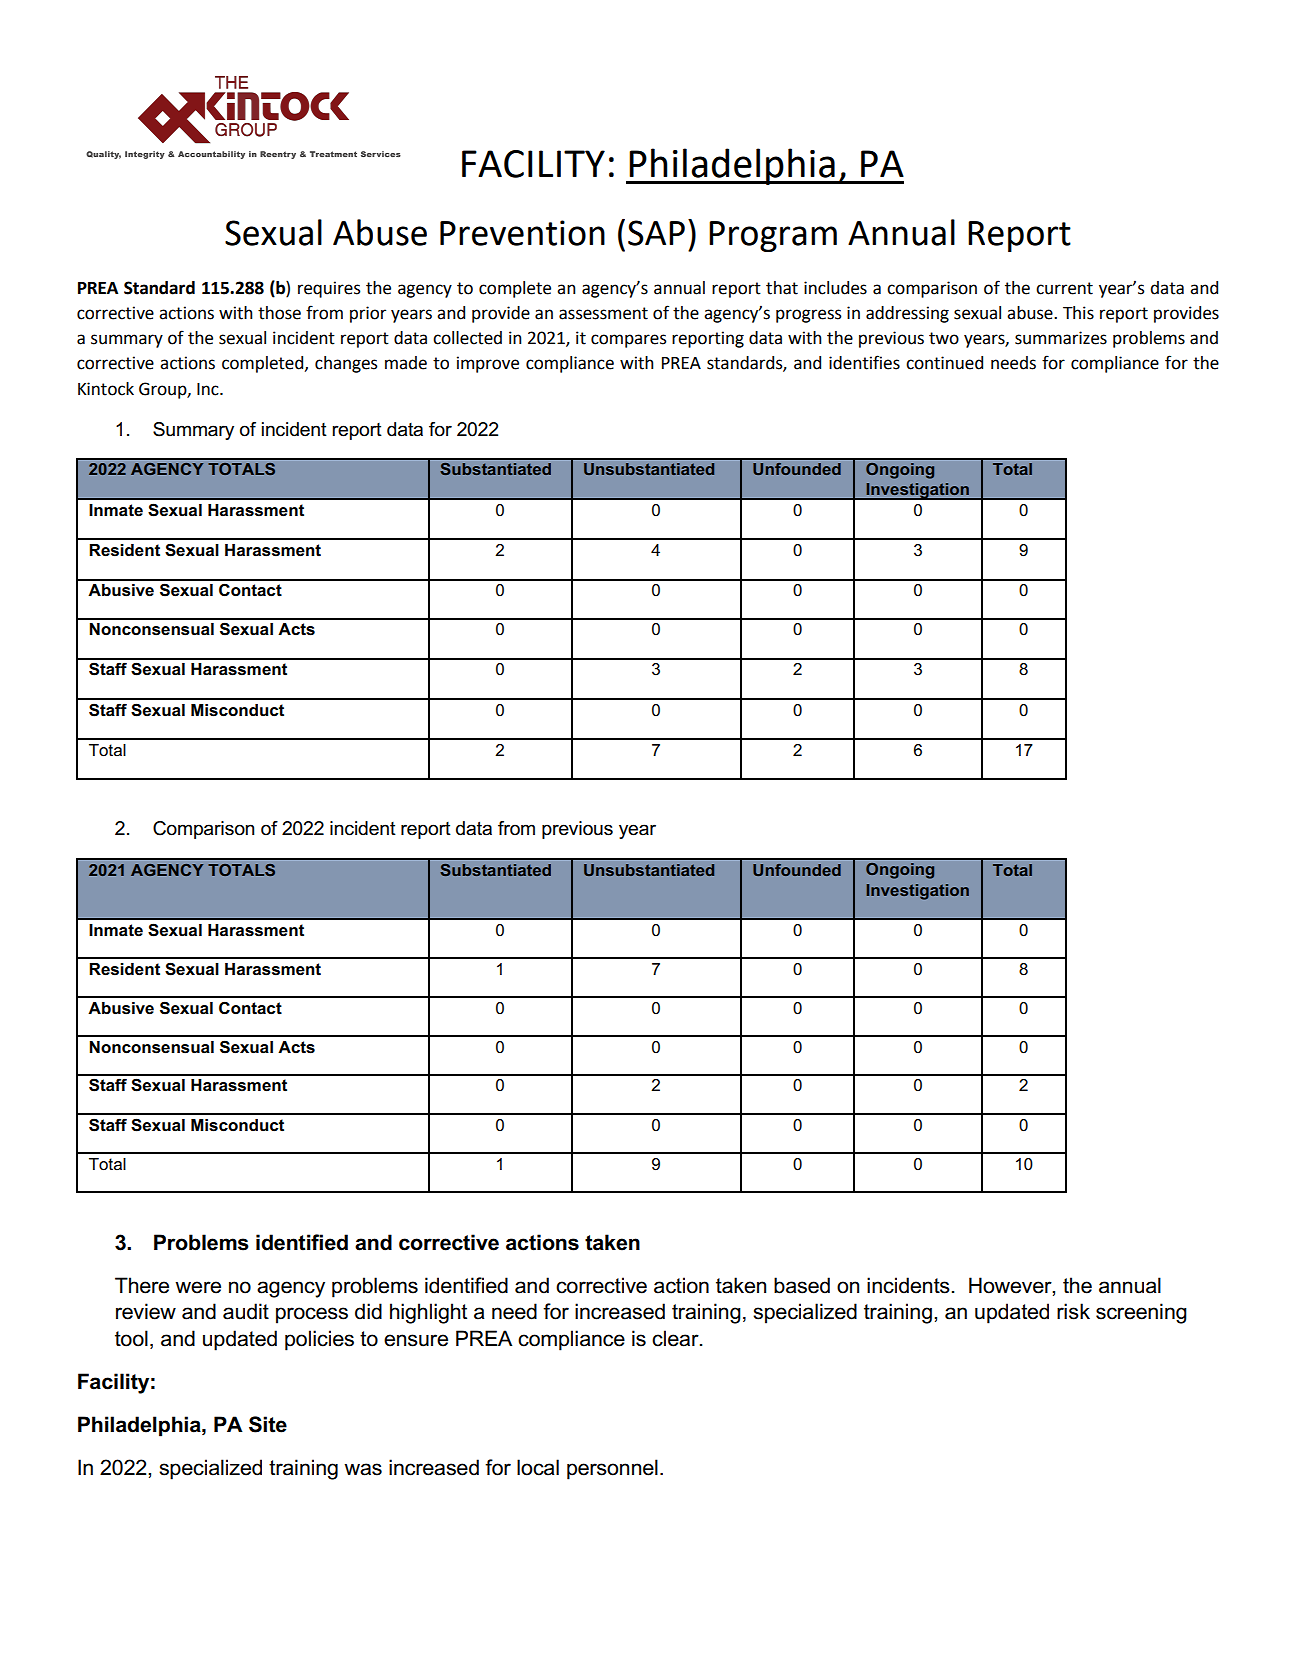 Image resolution: width=1295 pixels, height=1676 pixels. I want to click on clear, so click(676, 1338).
